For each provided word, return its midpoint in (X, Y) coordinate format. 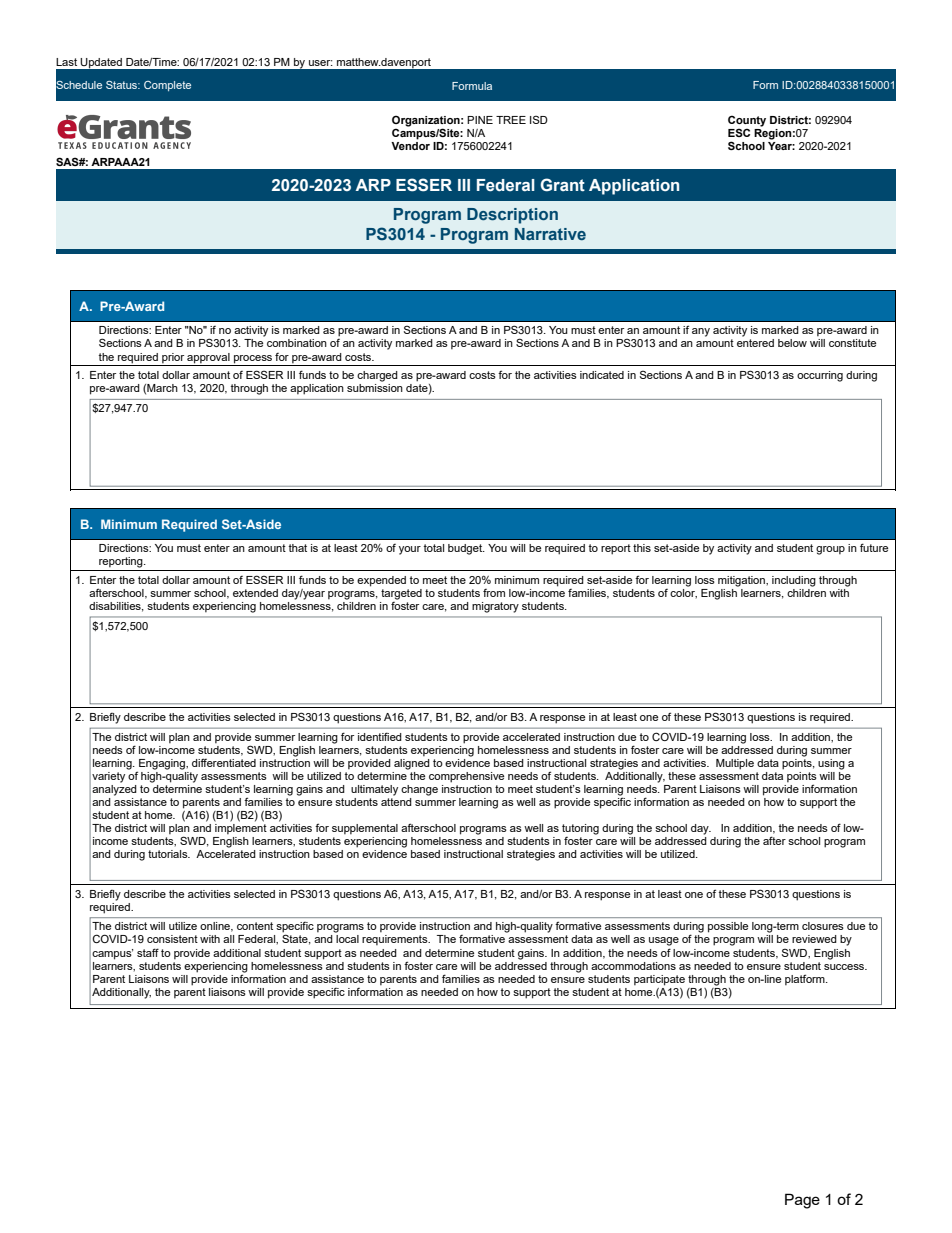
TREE (511, 120)
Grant (562, 185)
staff (148, 952)
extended (255, 593)
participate (659, 980)
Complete (167, 86)
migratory (495, 607)
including (794, 581)
